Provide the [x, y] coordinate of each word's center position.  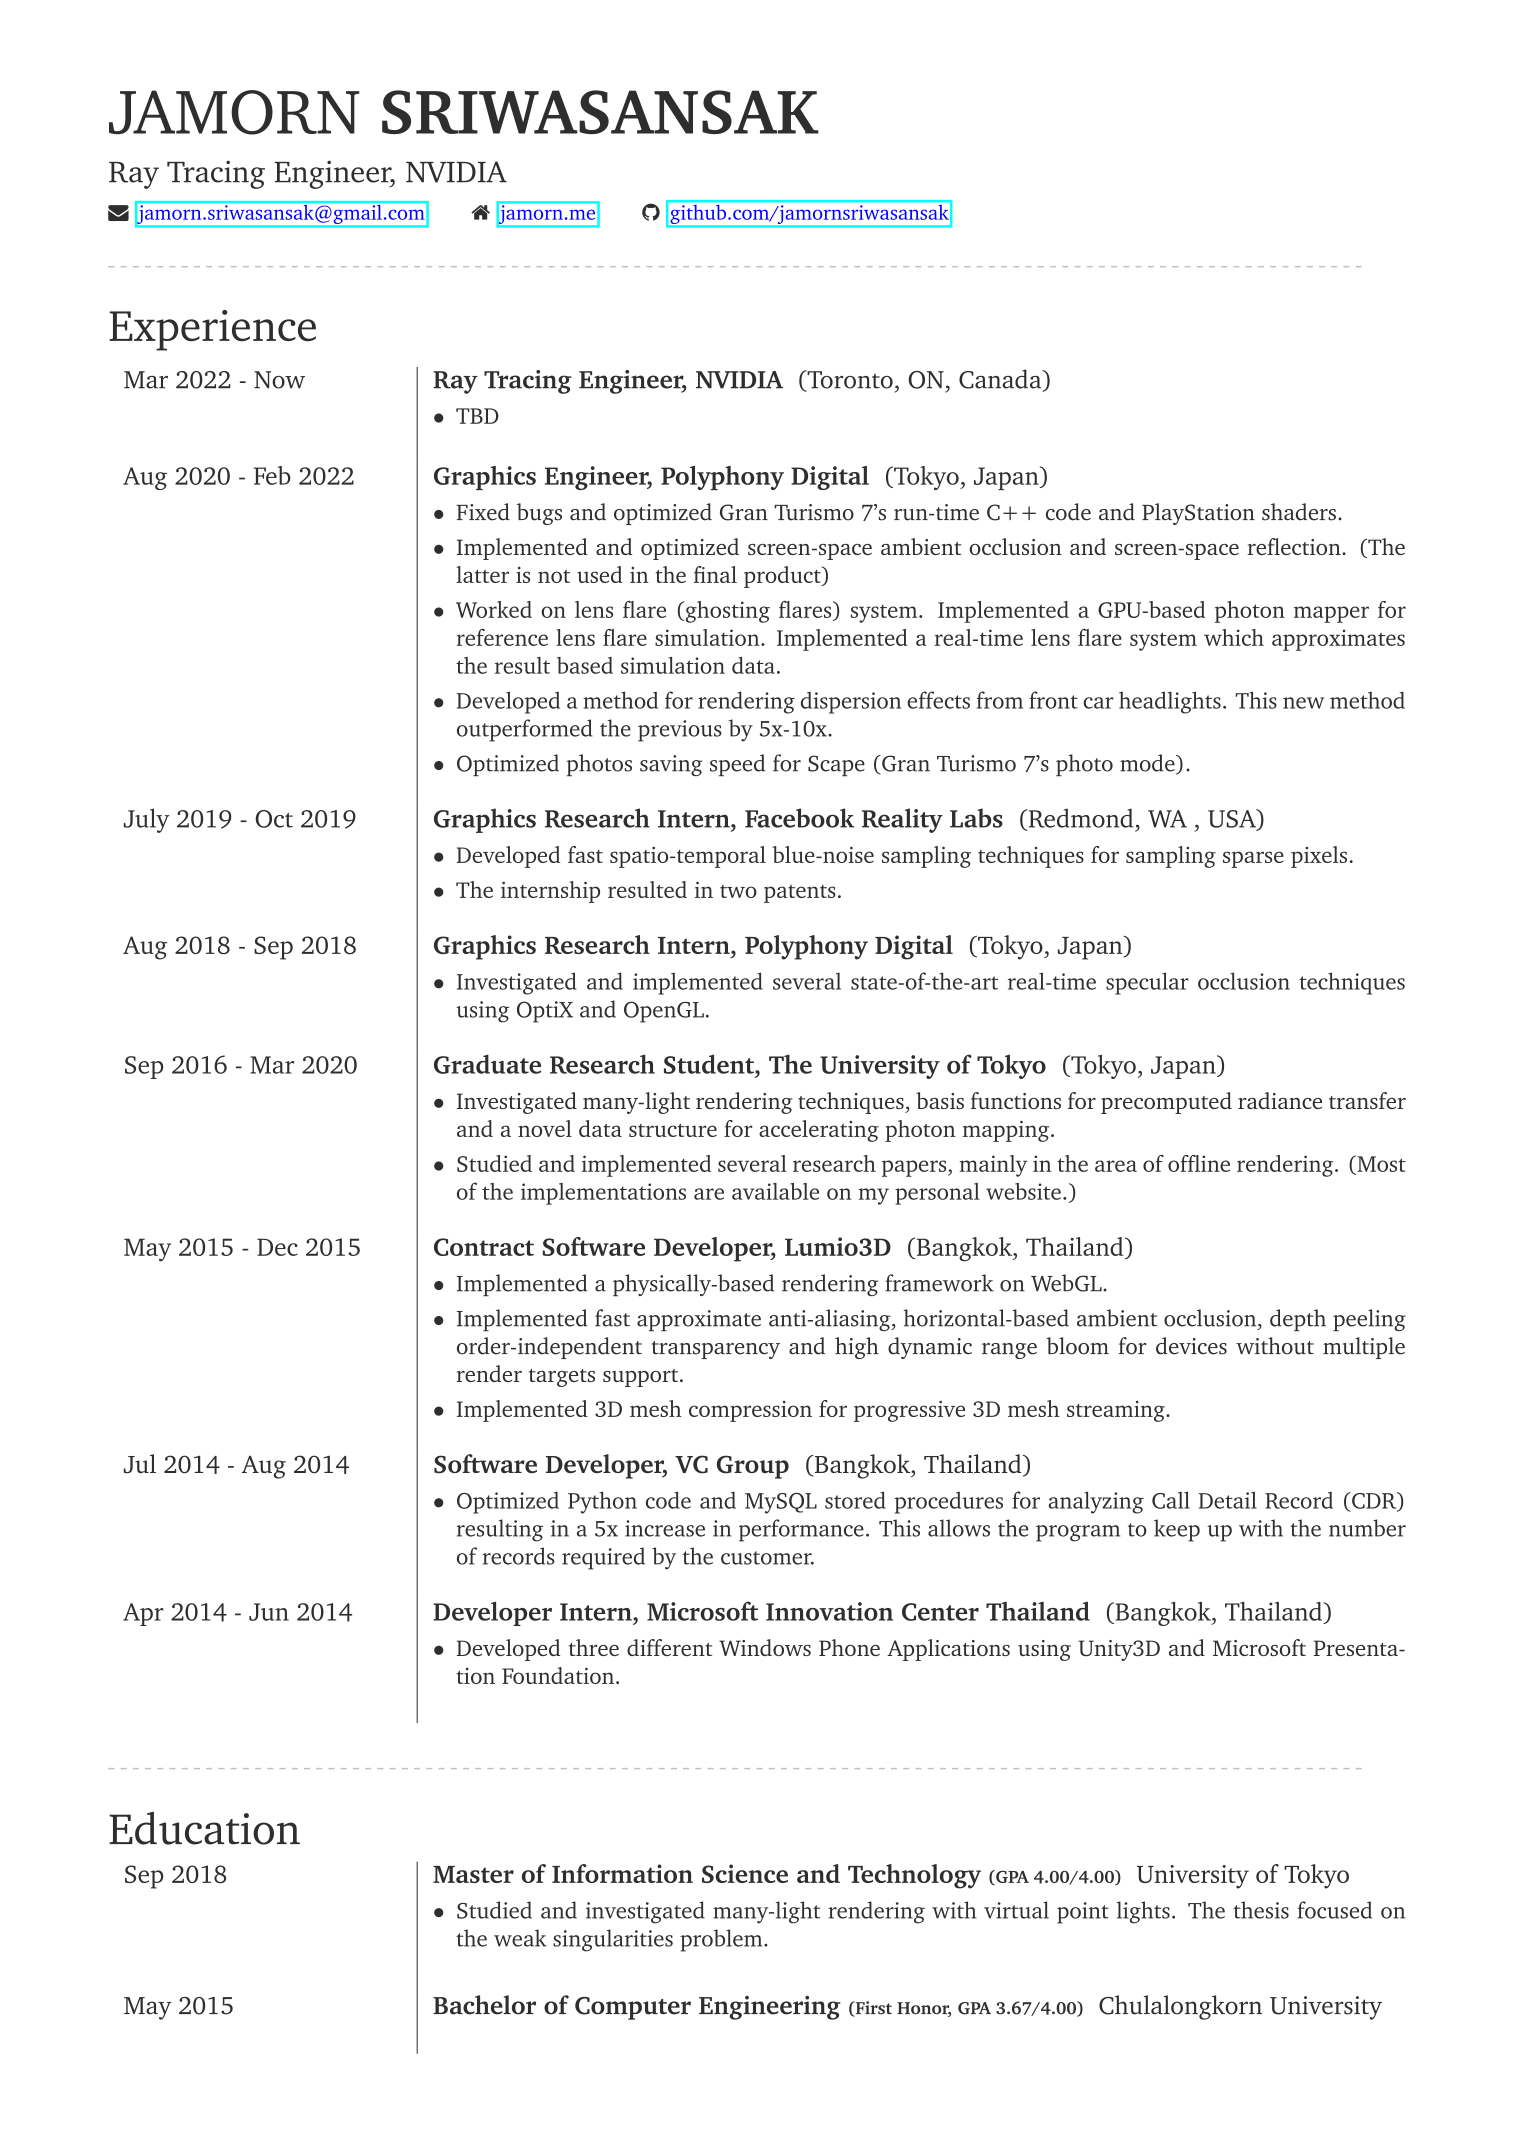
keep [1177, 1530]
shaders [1299, 512]
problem [722, 1940]
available [775, 1191]
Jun [269, 1612]
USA [1233, 819]
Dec [277, 1247]
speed [737, 765]
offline [1199, 1163]
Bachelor [484, 2005]
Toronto [849, 380]
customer [767, 1558]
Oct [274, 819]
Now [279, 380]
